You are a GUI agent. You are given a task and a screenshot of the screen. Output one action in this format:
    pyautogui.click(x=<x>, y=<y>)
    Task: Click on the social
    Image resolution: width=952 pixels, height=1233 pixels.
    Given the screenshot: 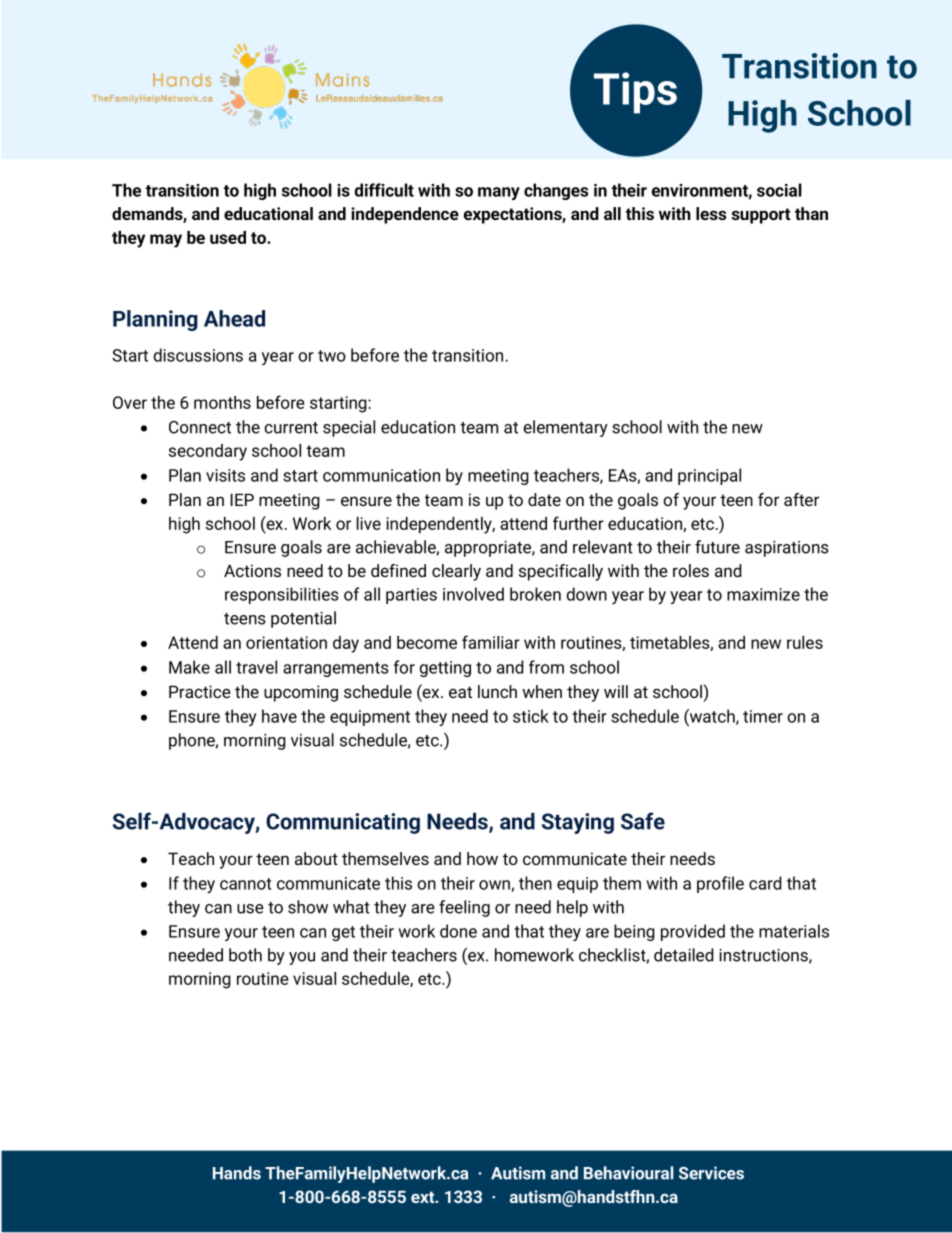 What is the action you would take?
    pyautogui.click(x=779, y=190)
